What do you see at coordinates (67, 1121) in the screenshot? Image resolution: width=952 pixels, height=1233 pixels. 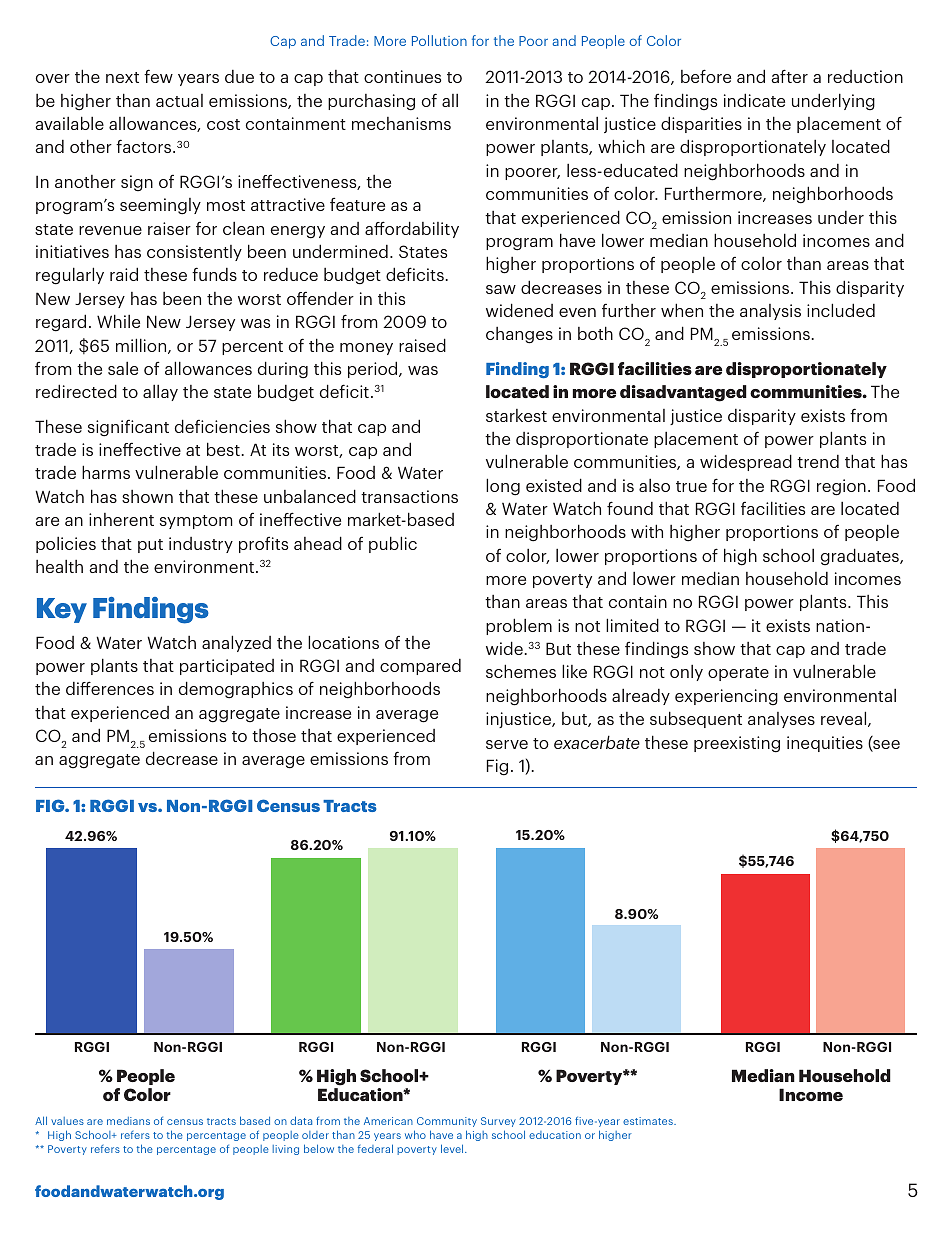 I see `values` at bounding box center [67, 1121].
